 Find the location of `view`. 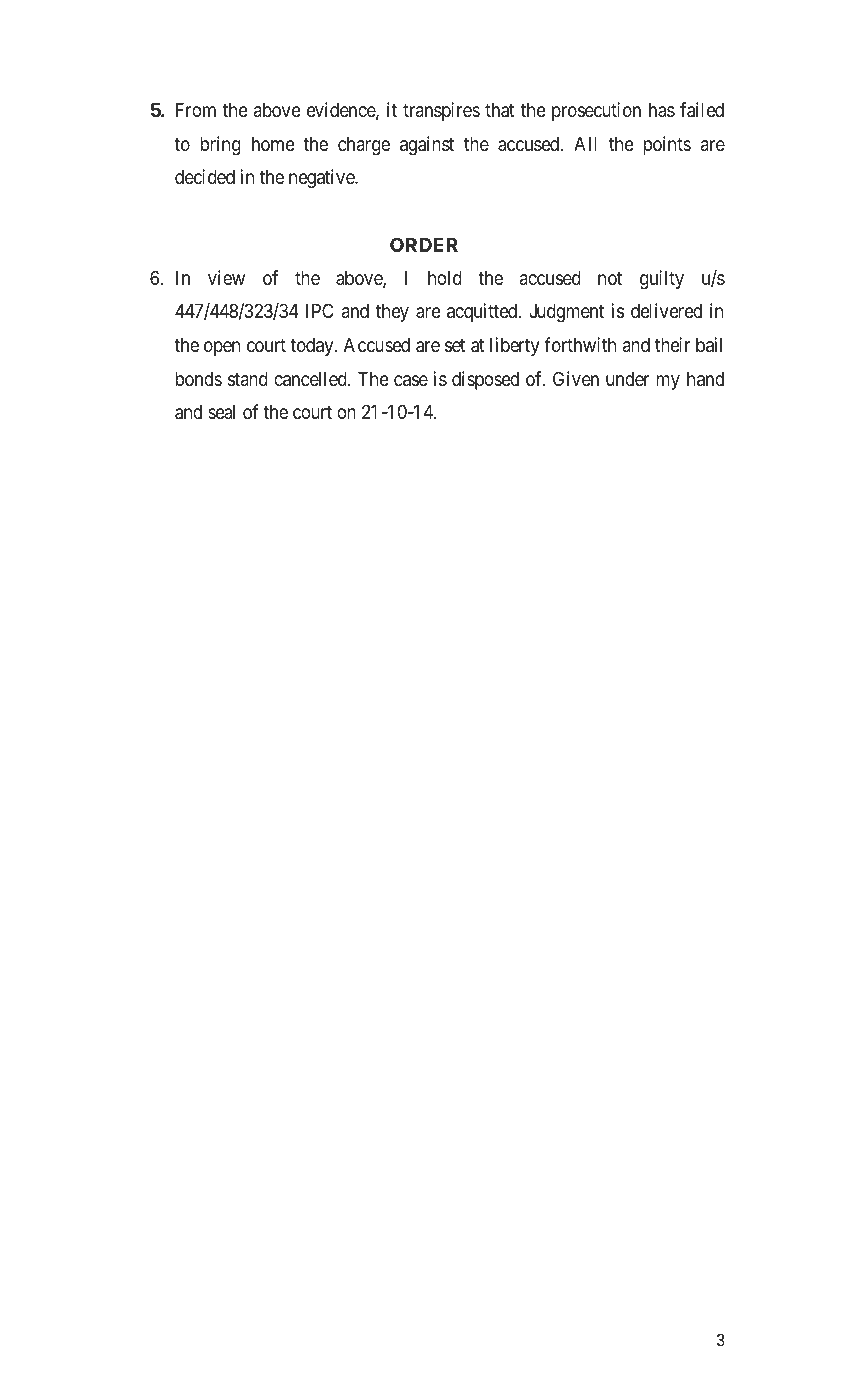

view is located at coordinates (226, 277).
